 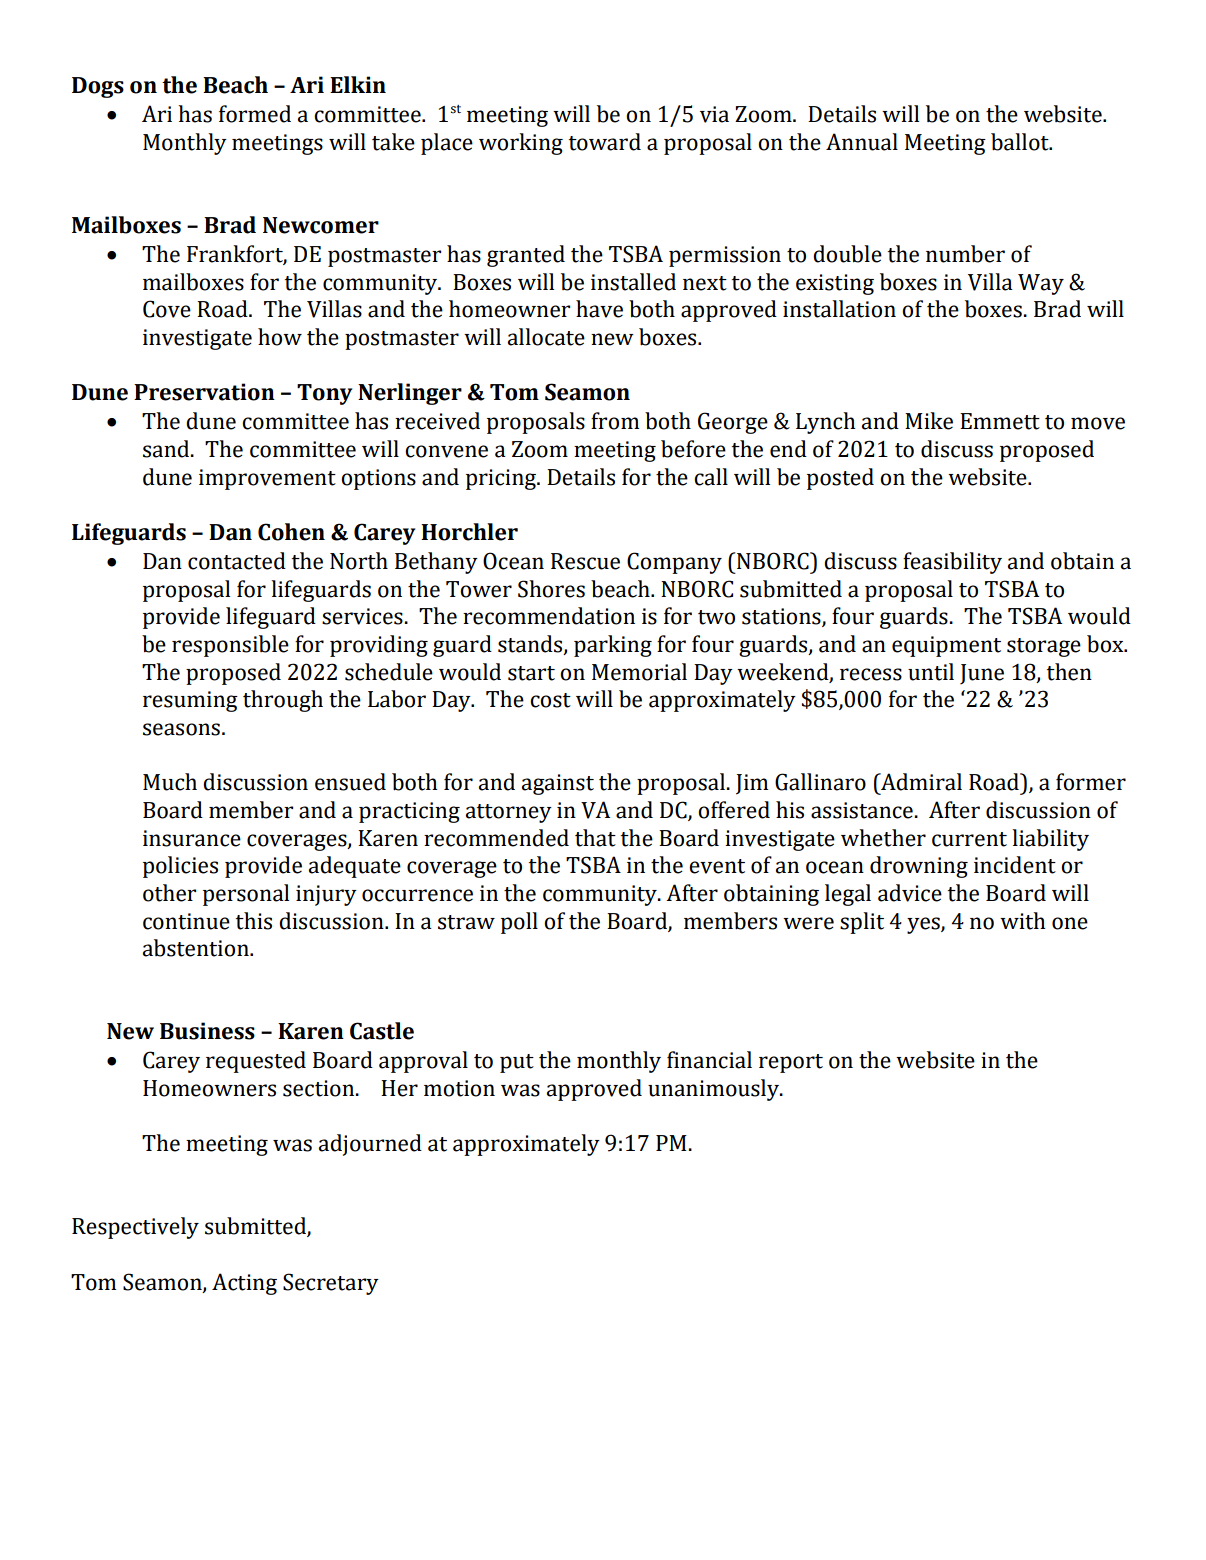 I want to click on ballot, so click(x=1021, y=142).
